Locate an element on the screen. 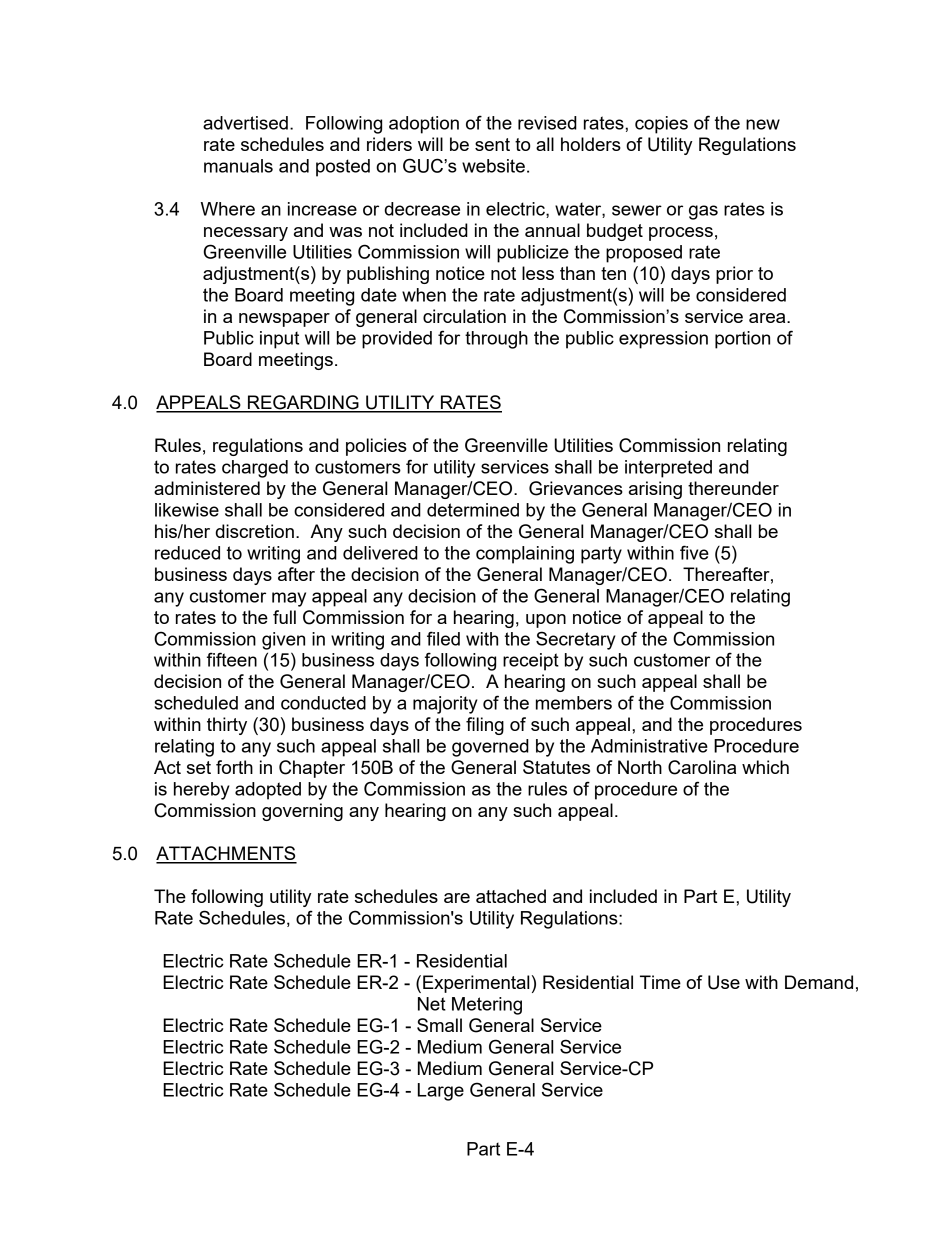 This screenshot has width=952, height=1233. manuals is located at coordinates (238, 166).
